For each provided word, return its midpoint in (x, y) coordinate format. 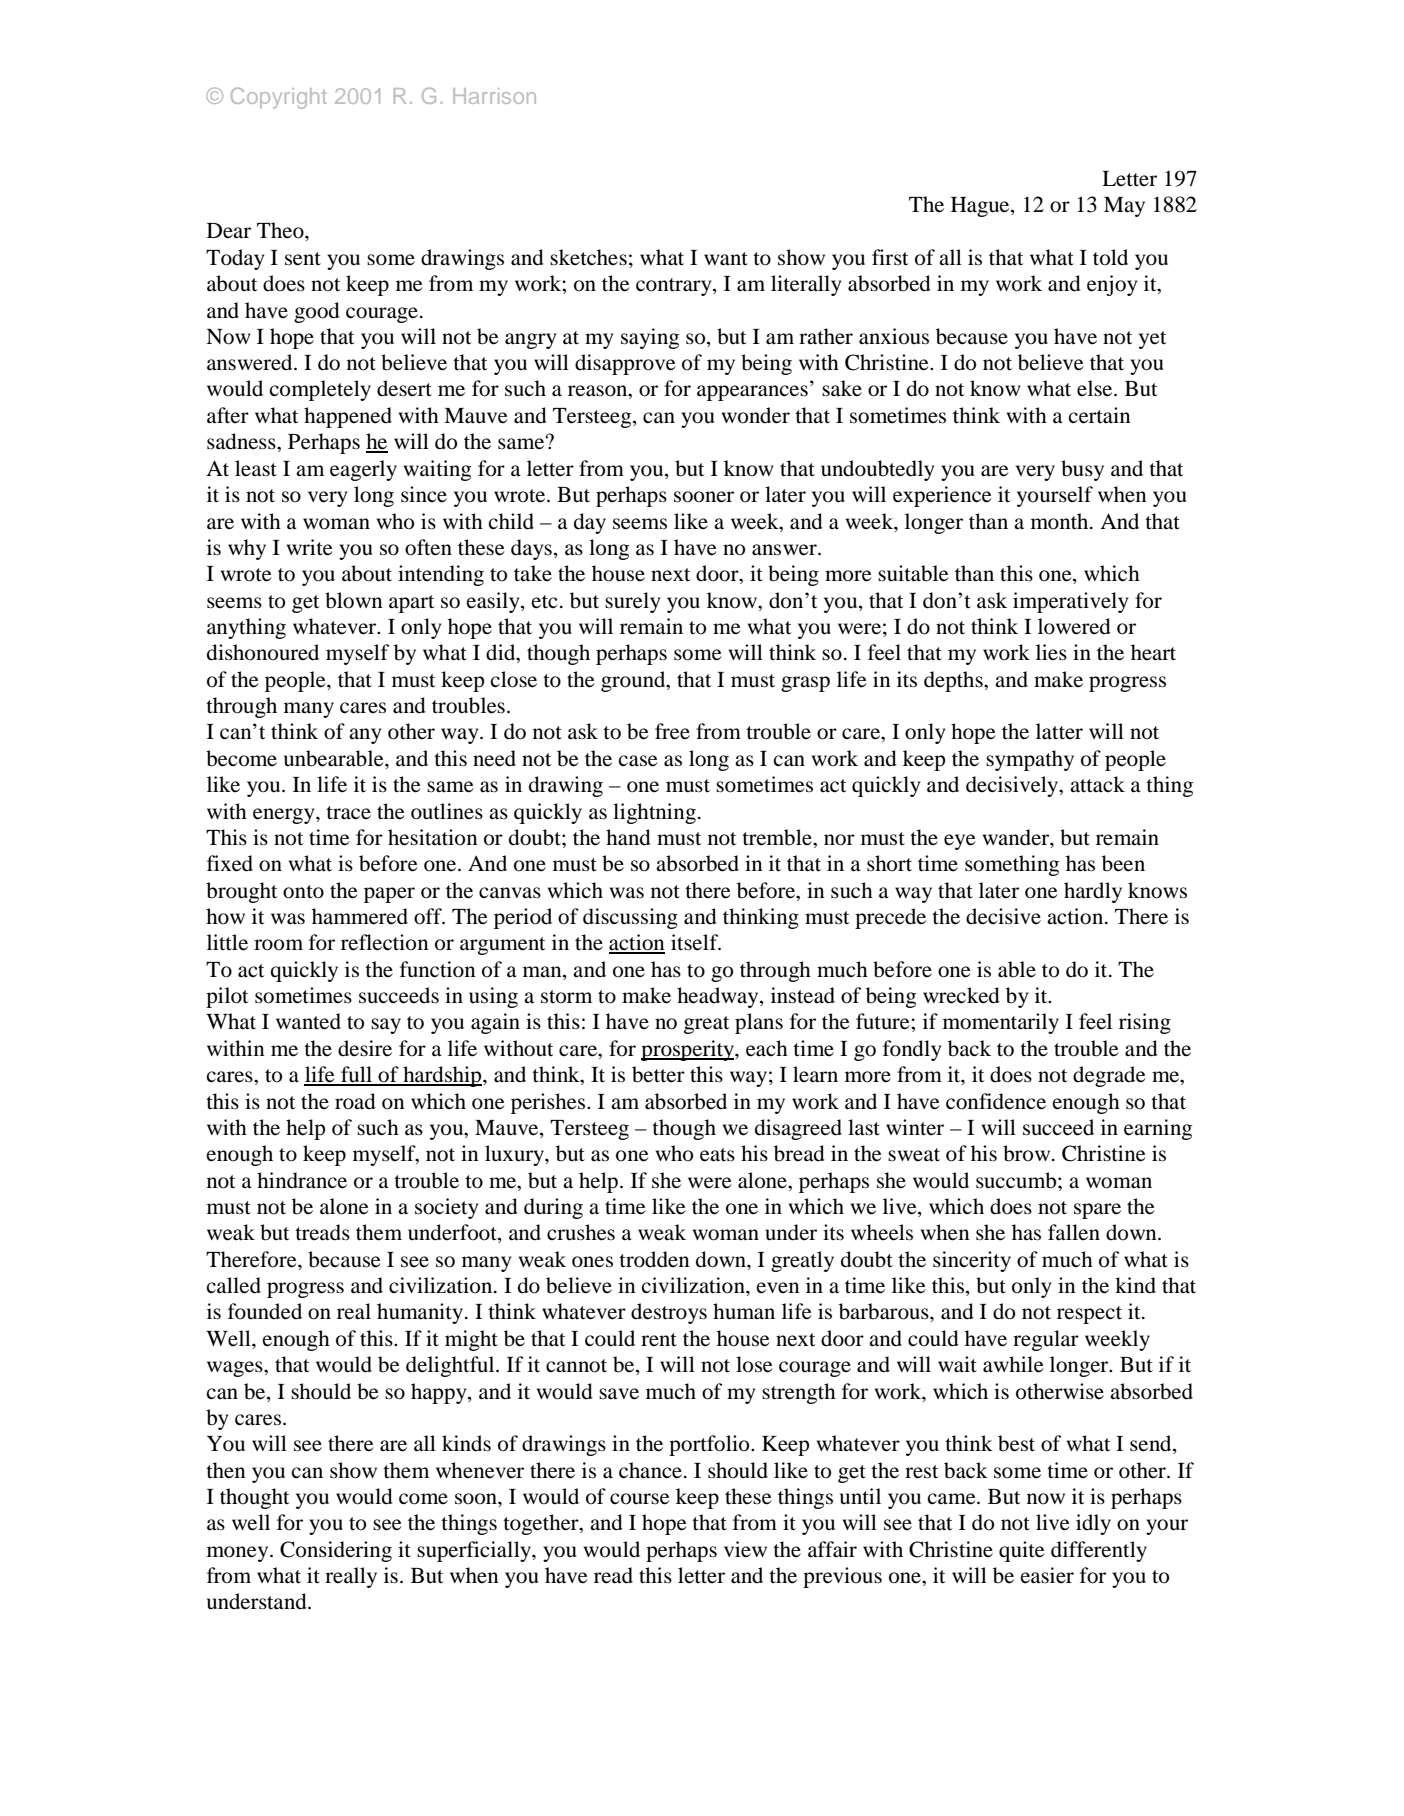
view (745, 1549)
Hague (981, 207)
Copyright (279, 98)
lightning (654, 813)
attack (1097, 784)
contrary (675, 287)
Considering (336, 1551)
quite (1022, 1551)
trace (348, 813)
